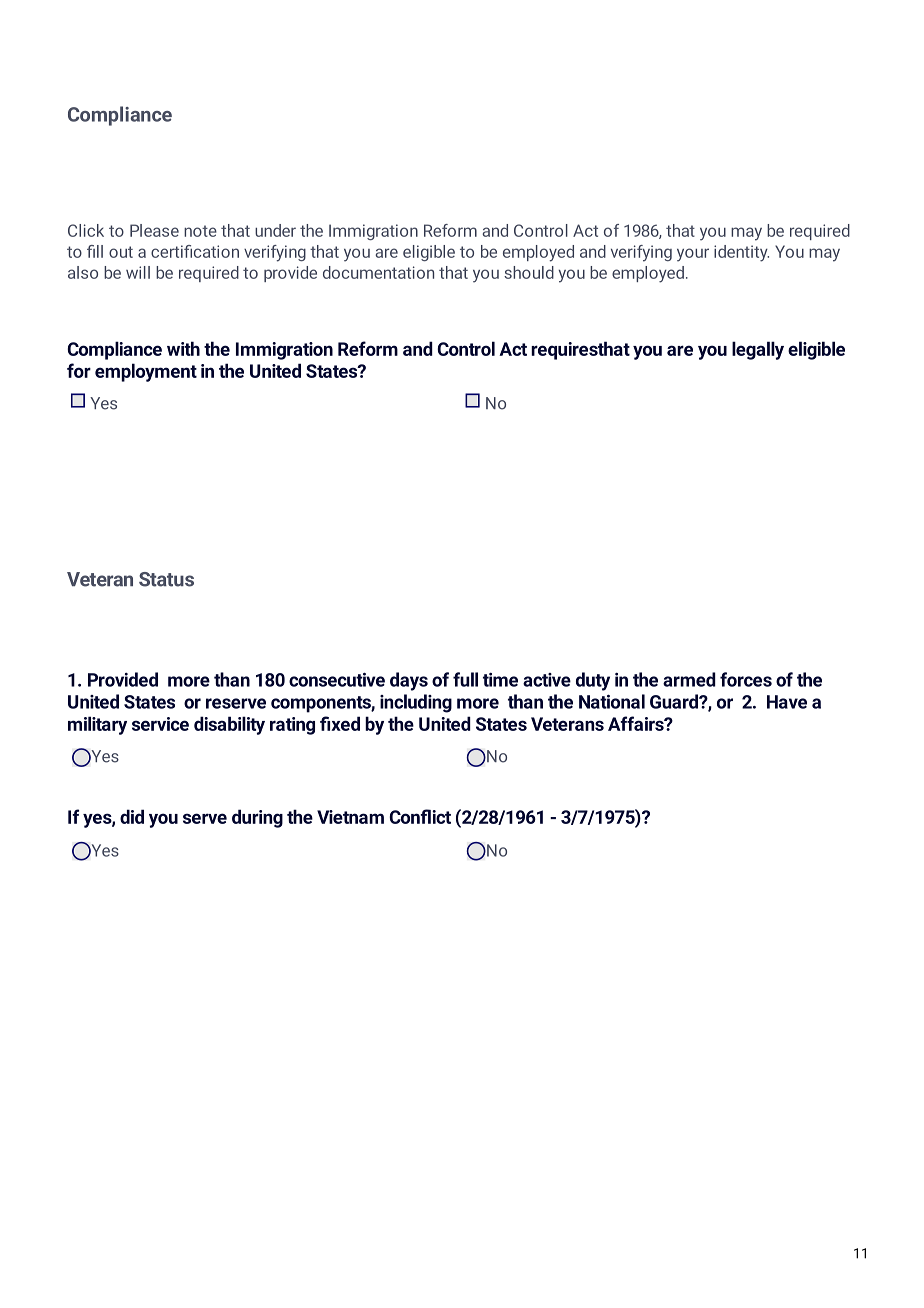  I want to click on full, so click(465, 679).
